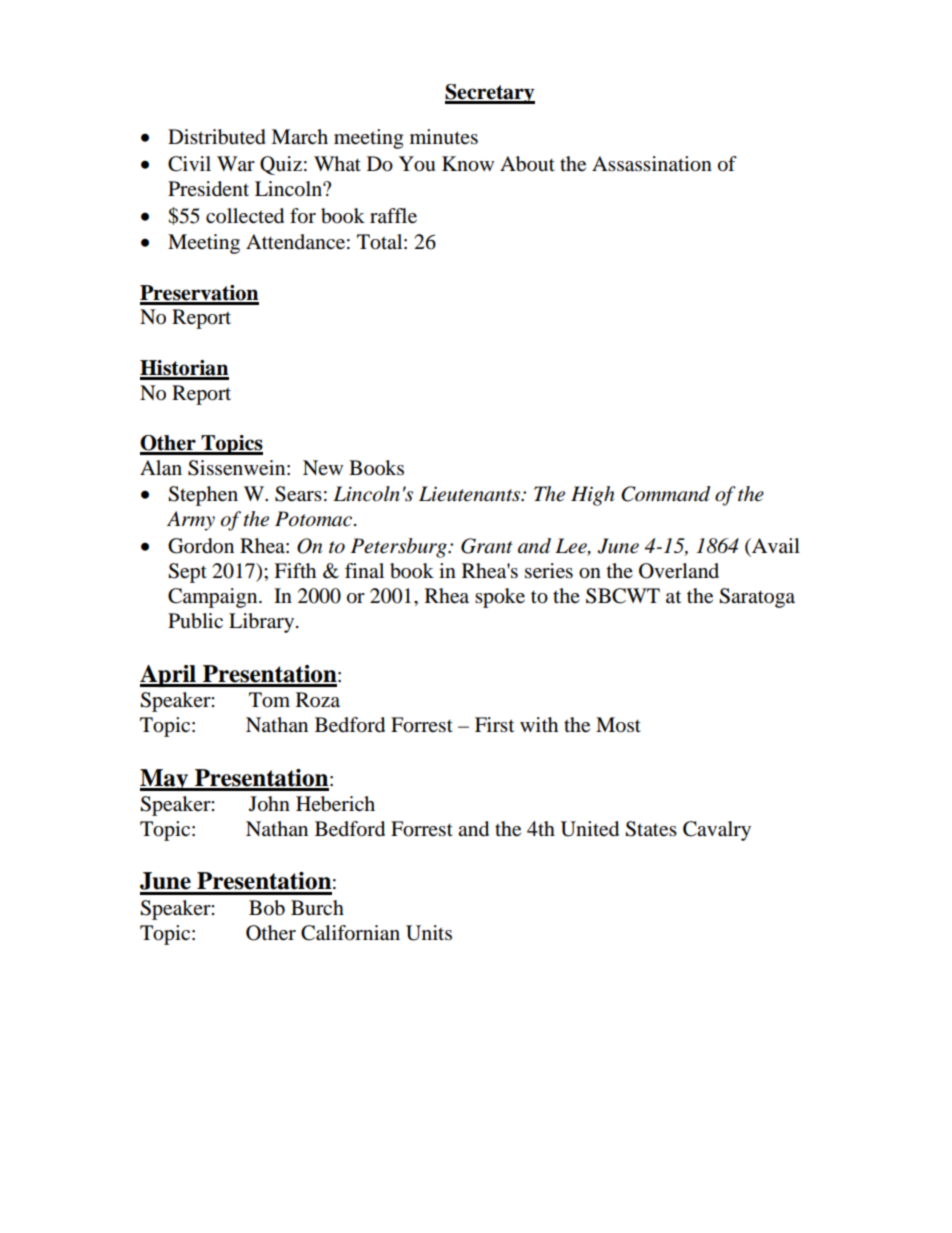  Describe the element at coordinates (267, 908) in the screenshot. I see `Bob` at that location.
